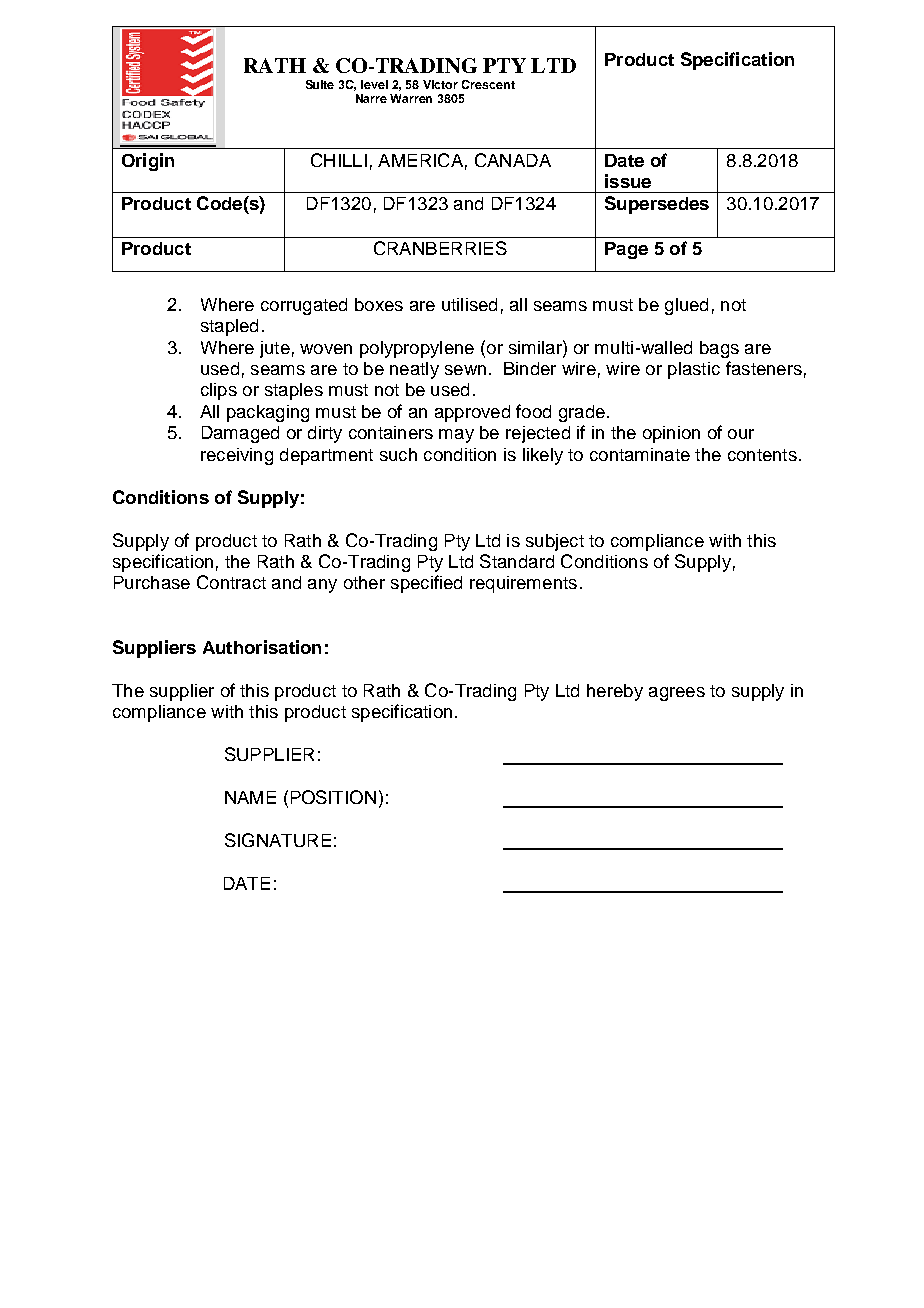 The width and height of the page is (924, 1308). Describe the element at coordinates (719, 349) in the page. I see `bags` at that location.
